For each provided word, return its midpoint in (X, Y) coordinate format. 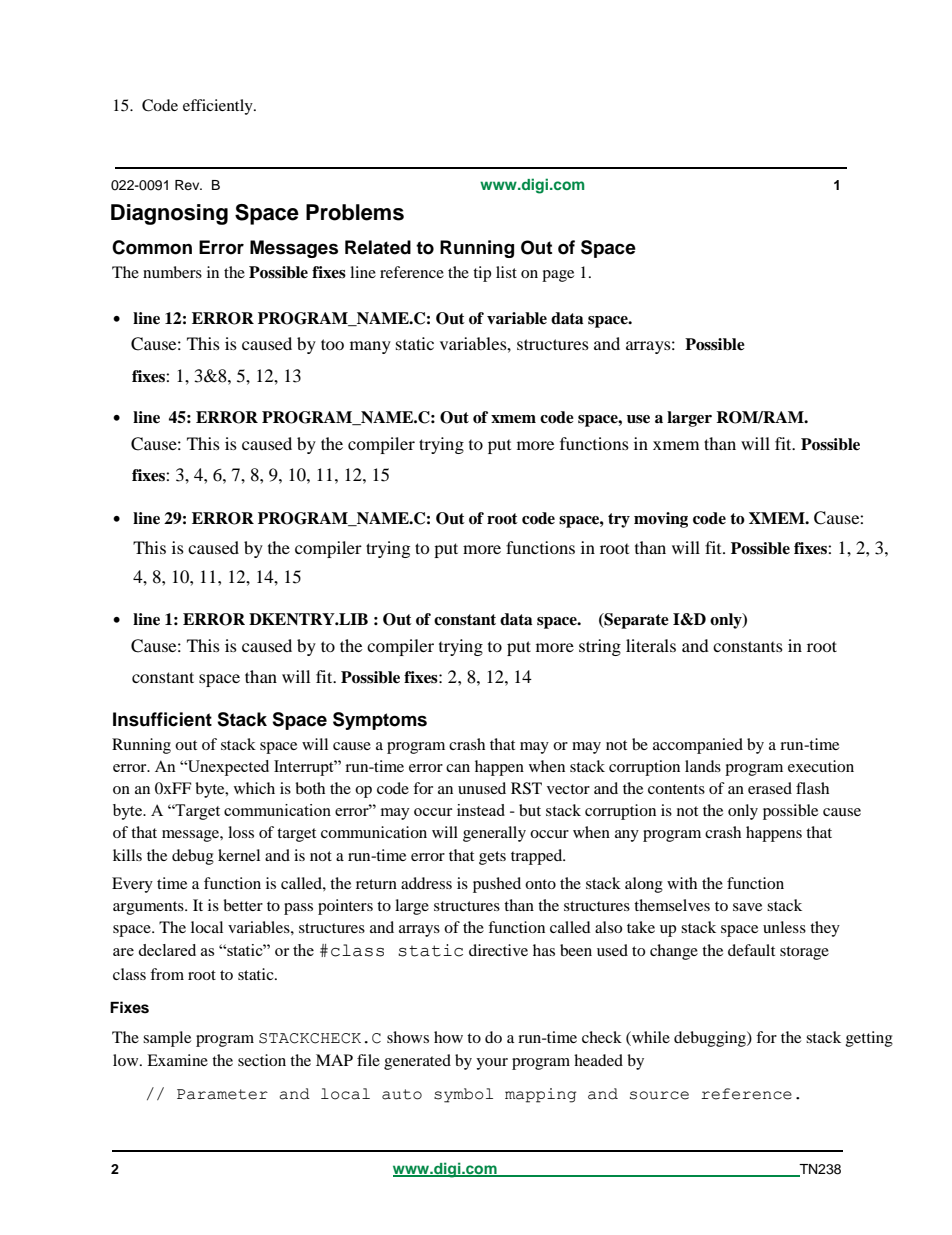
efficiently (219, 107)
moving (661, 520)
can (458, 768)
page (558, 276)
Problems (355, 212)
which (254, 788)
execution (821, 766)
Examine (177, 1060)
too (332, 344)
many (370, 347)
